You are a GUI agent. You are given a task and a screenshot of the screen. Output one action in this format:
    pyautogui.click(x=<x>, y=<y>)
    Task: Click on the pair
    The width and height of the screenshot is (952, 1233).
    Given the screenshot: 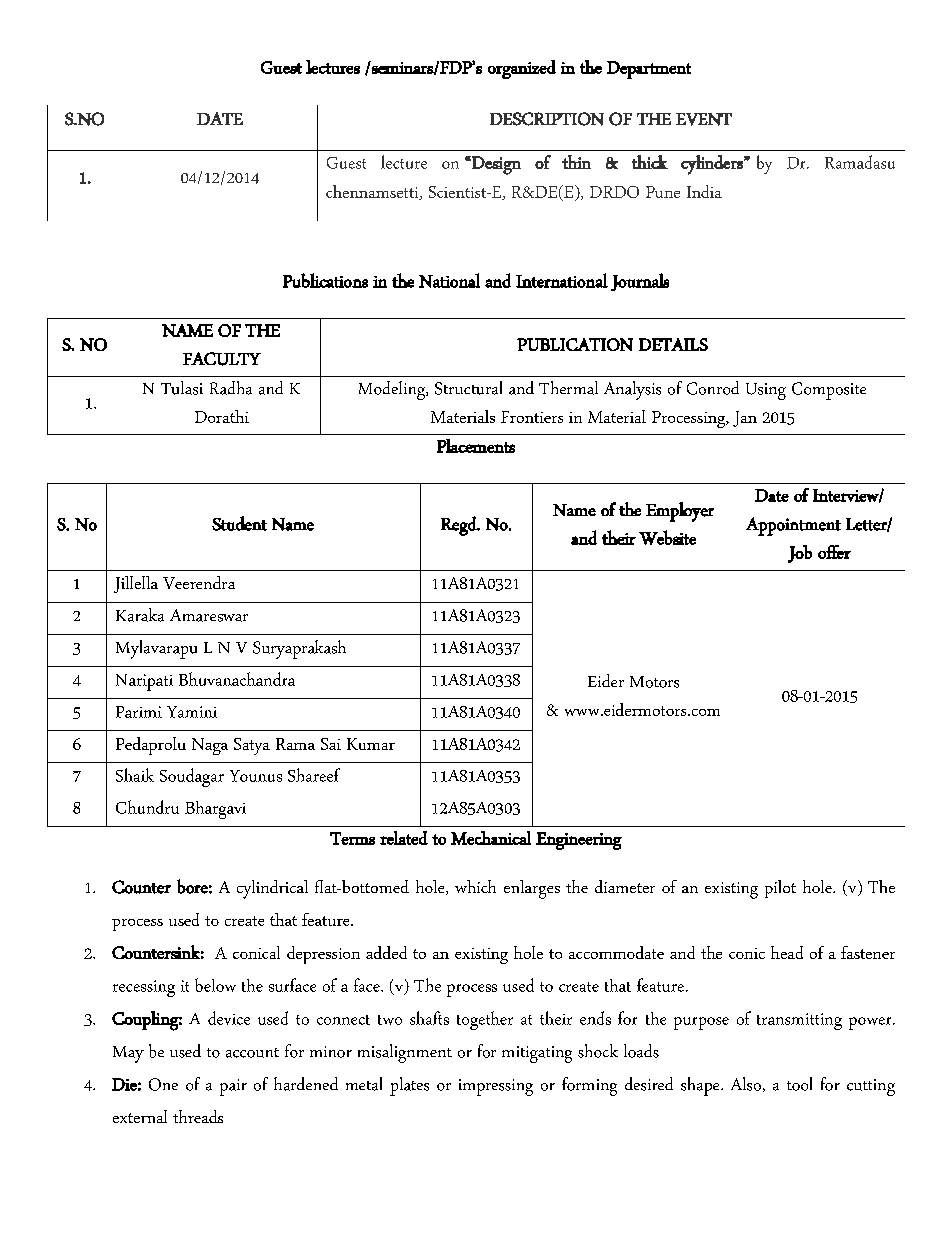 What is the action you would take?
    pyautogui.click(x=233, y=1087)
